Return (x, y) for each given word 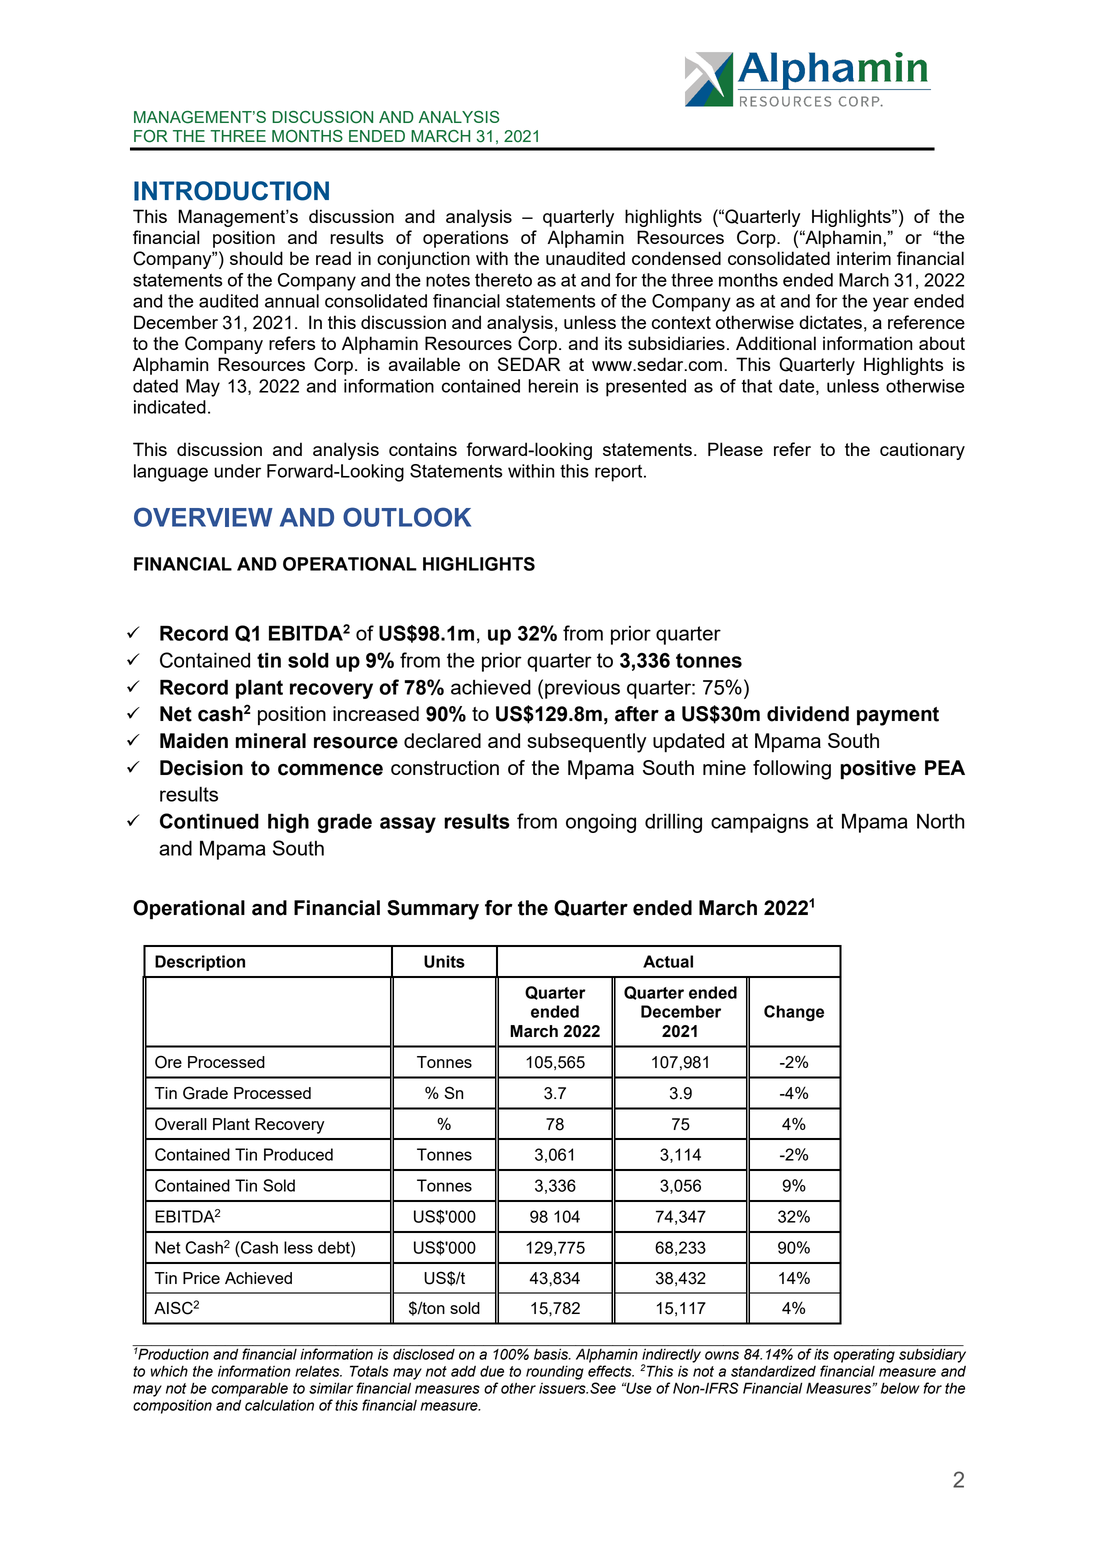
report (620, 473)
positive (878, 770)
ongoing (601, 823)
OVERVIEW (203, 517)
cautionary (922, 451)
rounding (555, 1372)
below (900, 1388)
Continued (209, 821)
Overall (181, 1124)
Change (794, 1013)
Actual (668, 961)
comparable (249, 1389)
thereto (503, 280)
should (256, 258)
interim (864, 258)
